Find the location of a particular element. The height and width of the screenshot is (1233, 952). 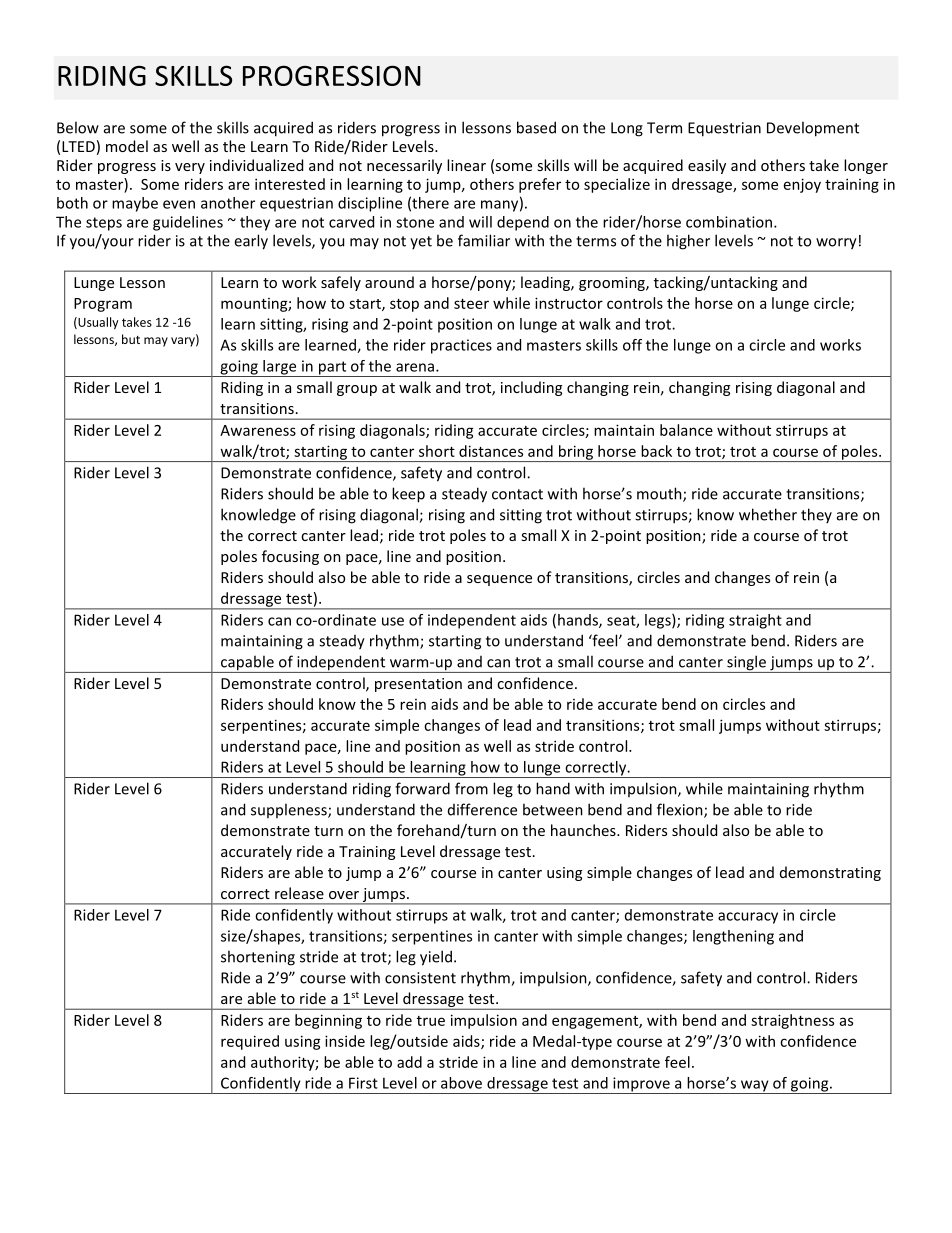

flexion is located at coordinates (681, 810).
